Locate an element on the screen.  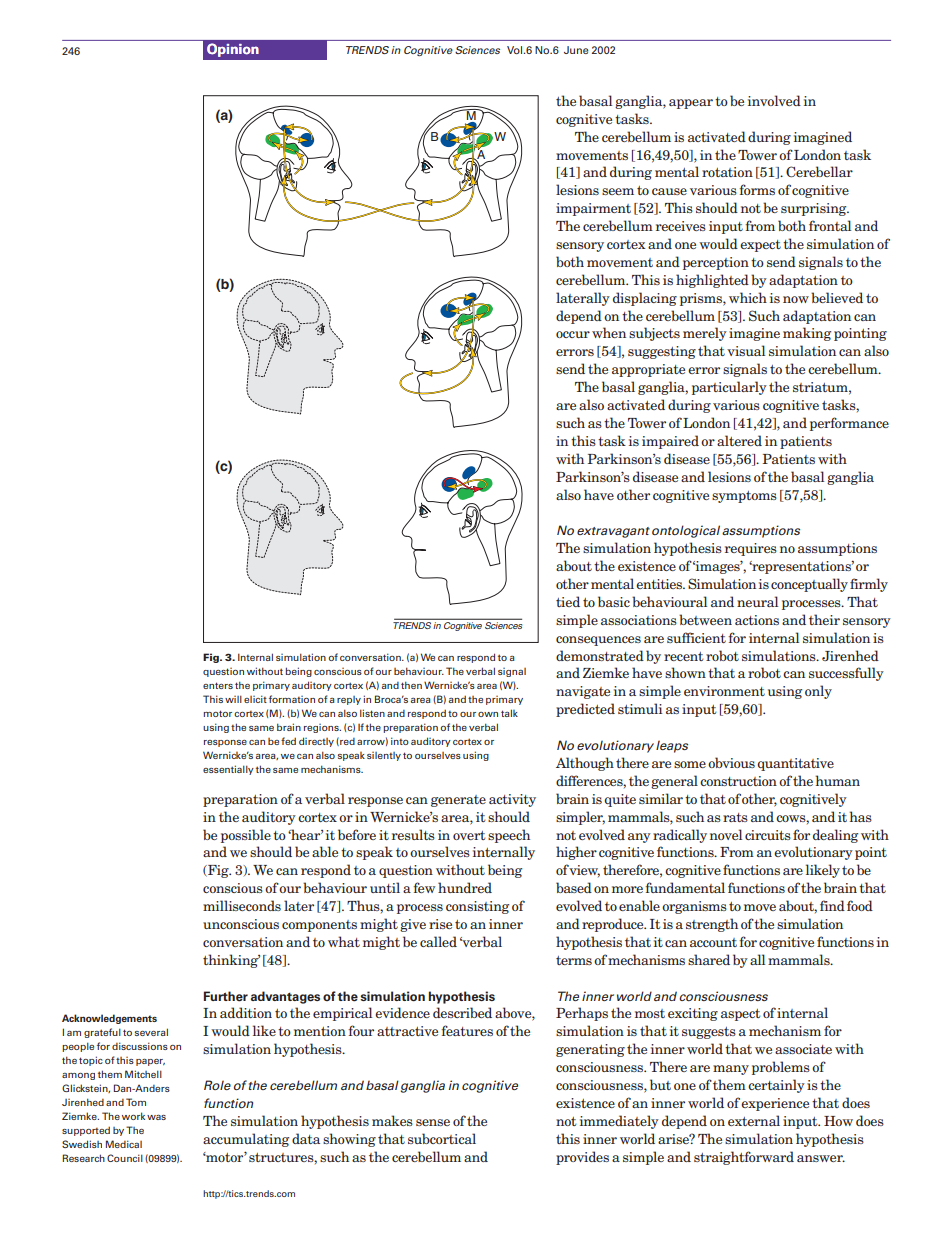
June is located at coordinates (576, 50).
